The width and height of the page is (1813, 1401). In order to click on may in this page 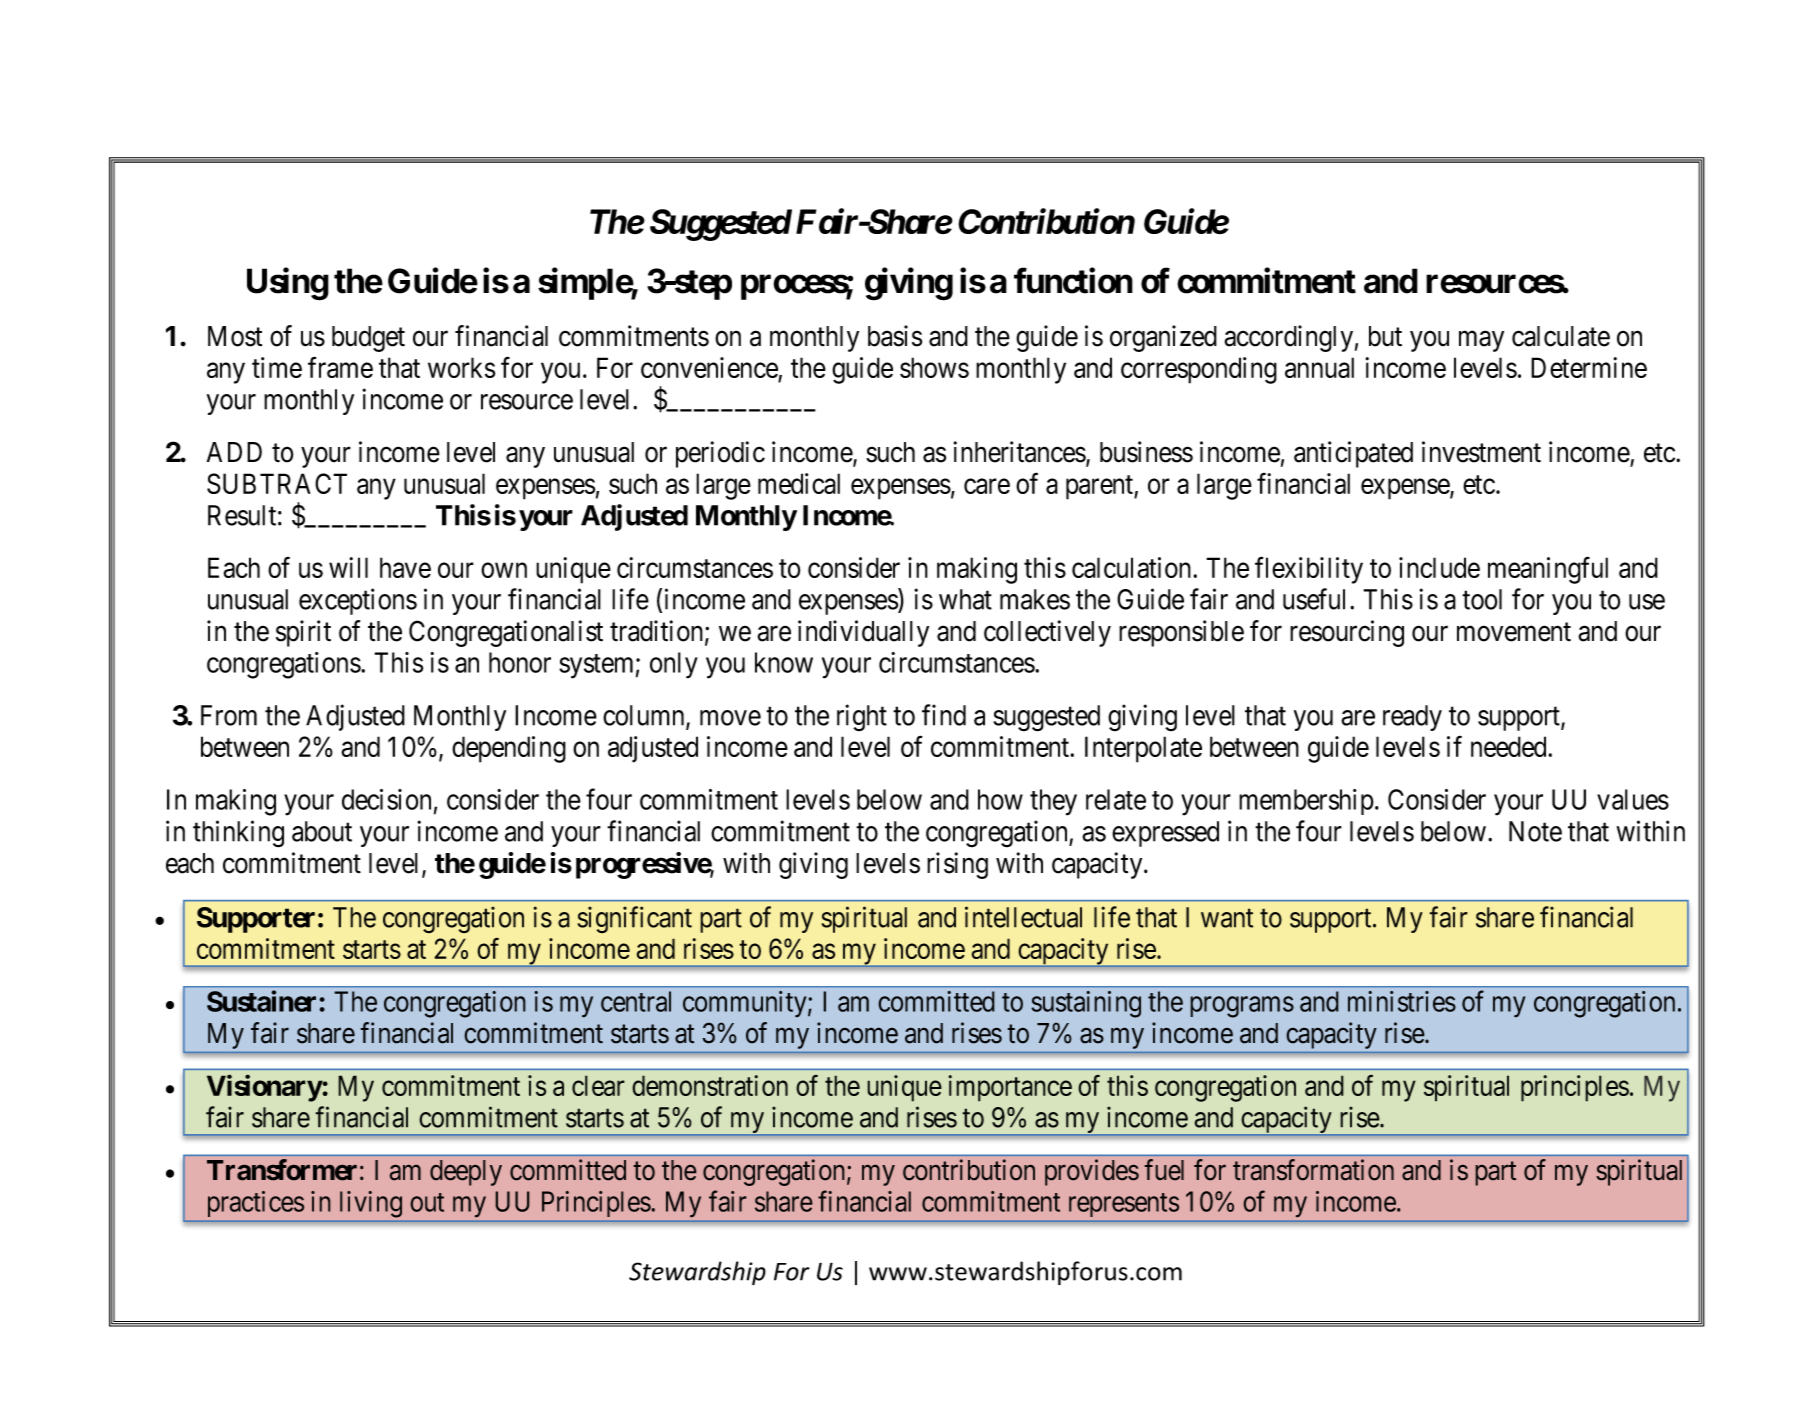, I will do `click(1481, 341)`.
